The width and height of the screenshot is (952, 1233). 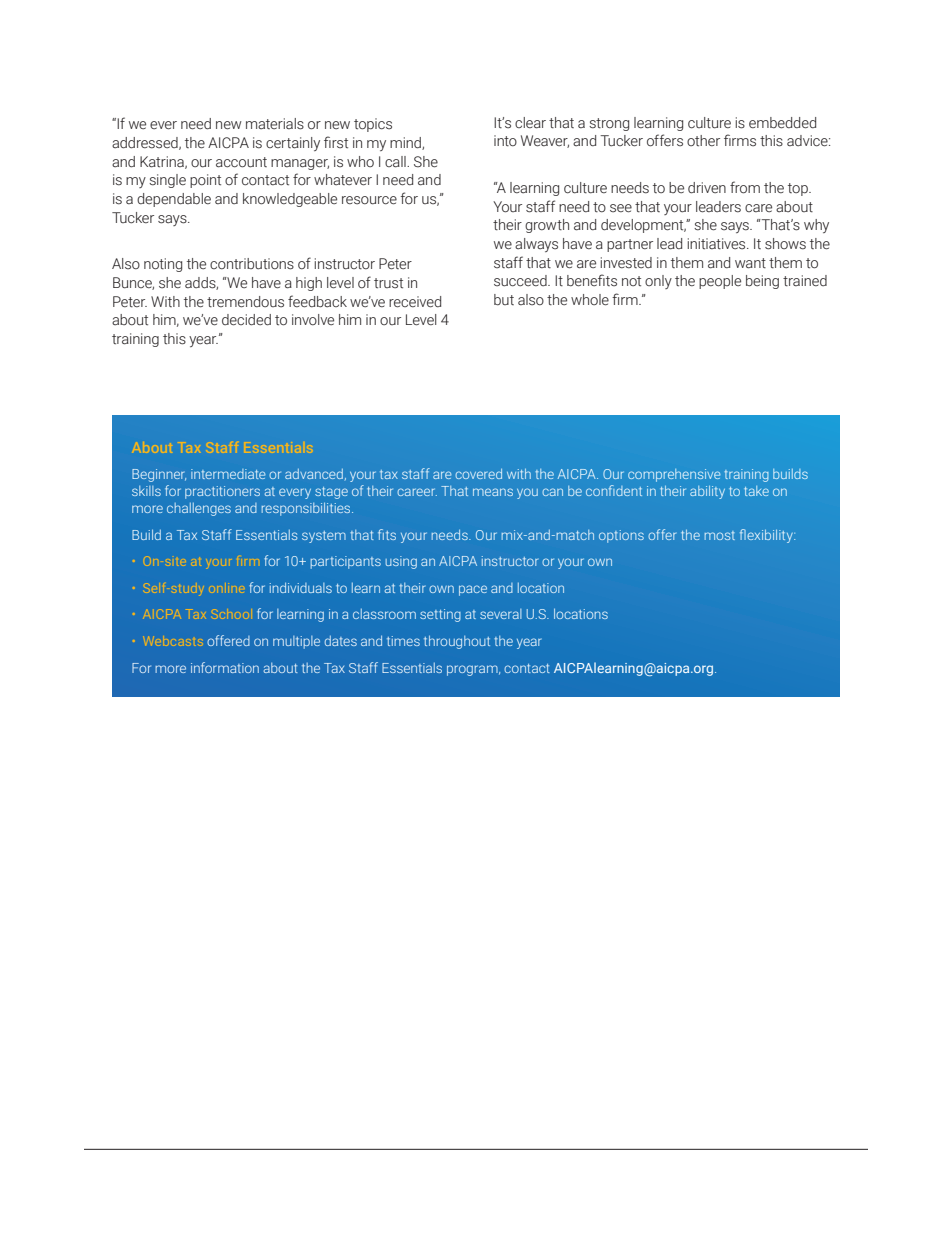 What do you see at coordinates (246, 320) in the screenshot?
I see `decided` at bounding box center [246, 320].
